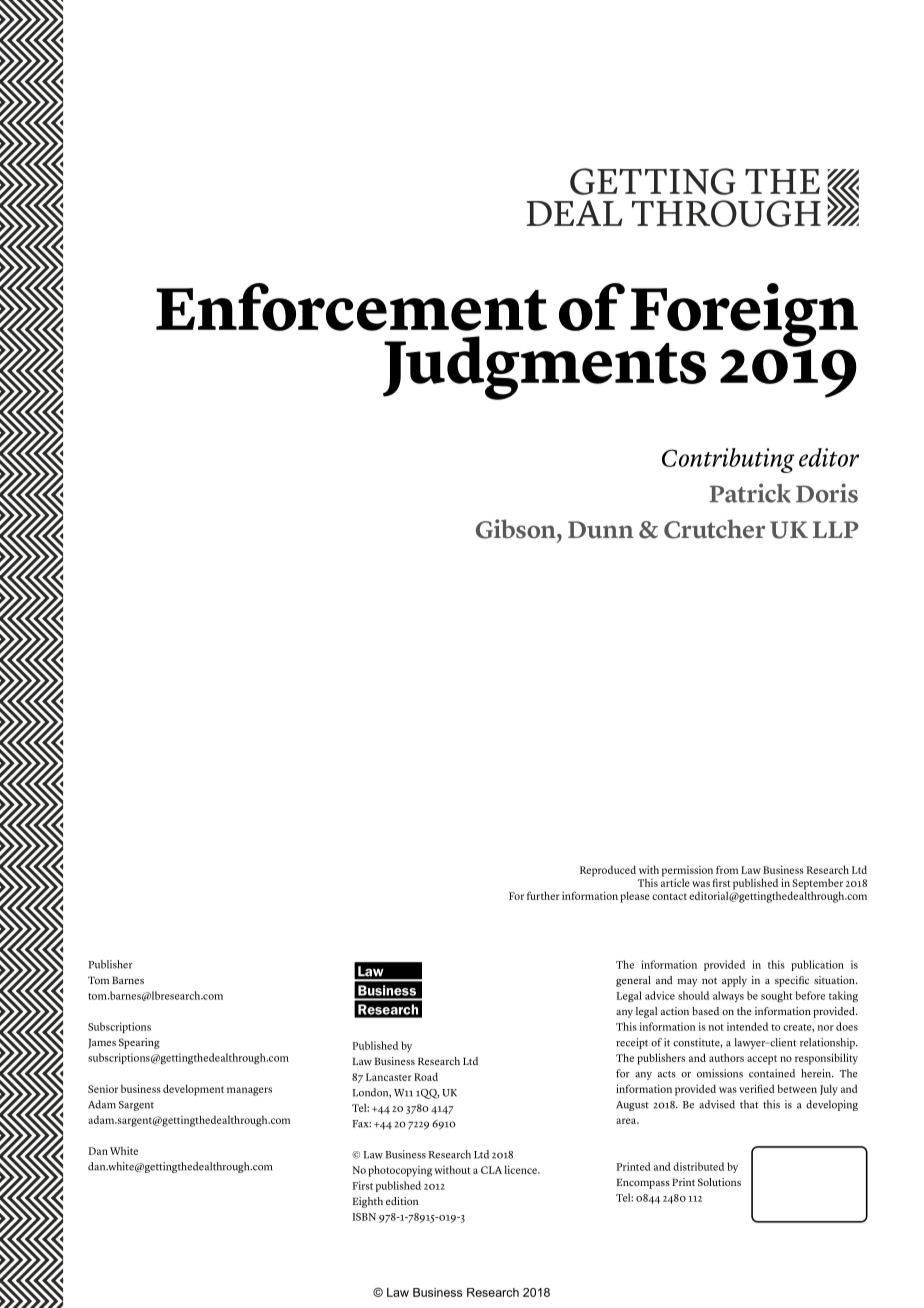 This page has width=924, height=1308. I want to click on Foreign, so click(744, 316).
